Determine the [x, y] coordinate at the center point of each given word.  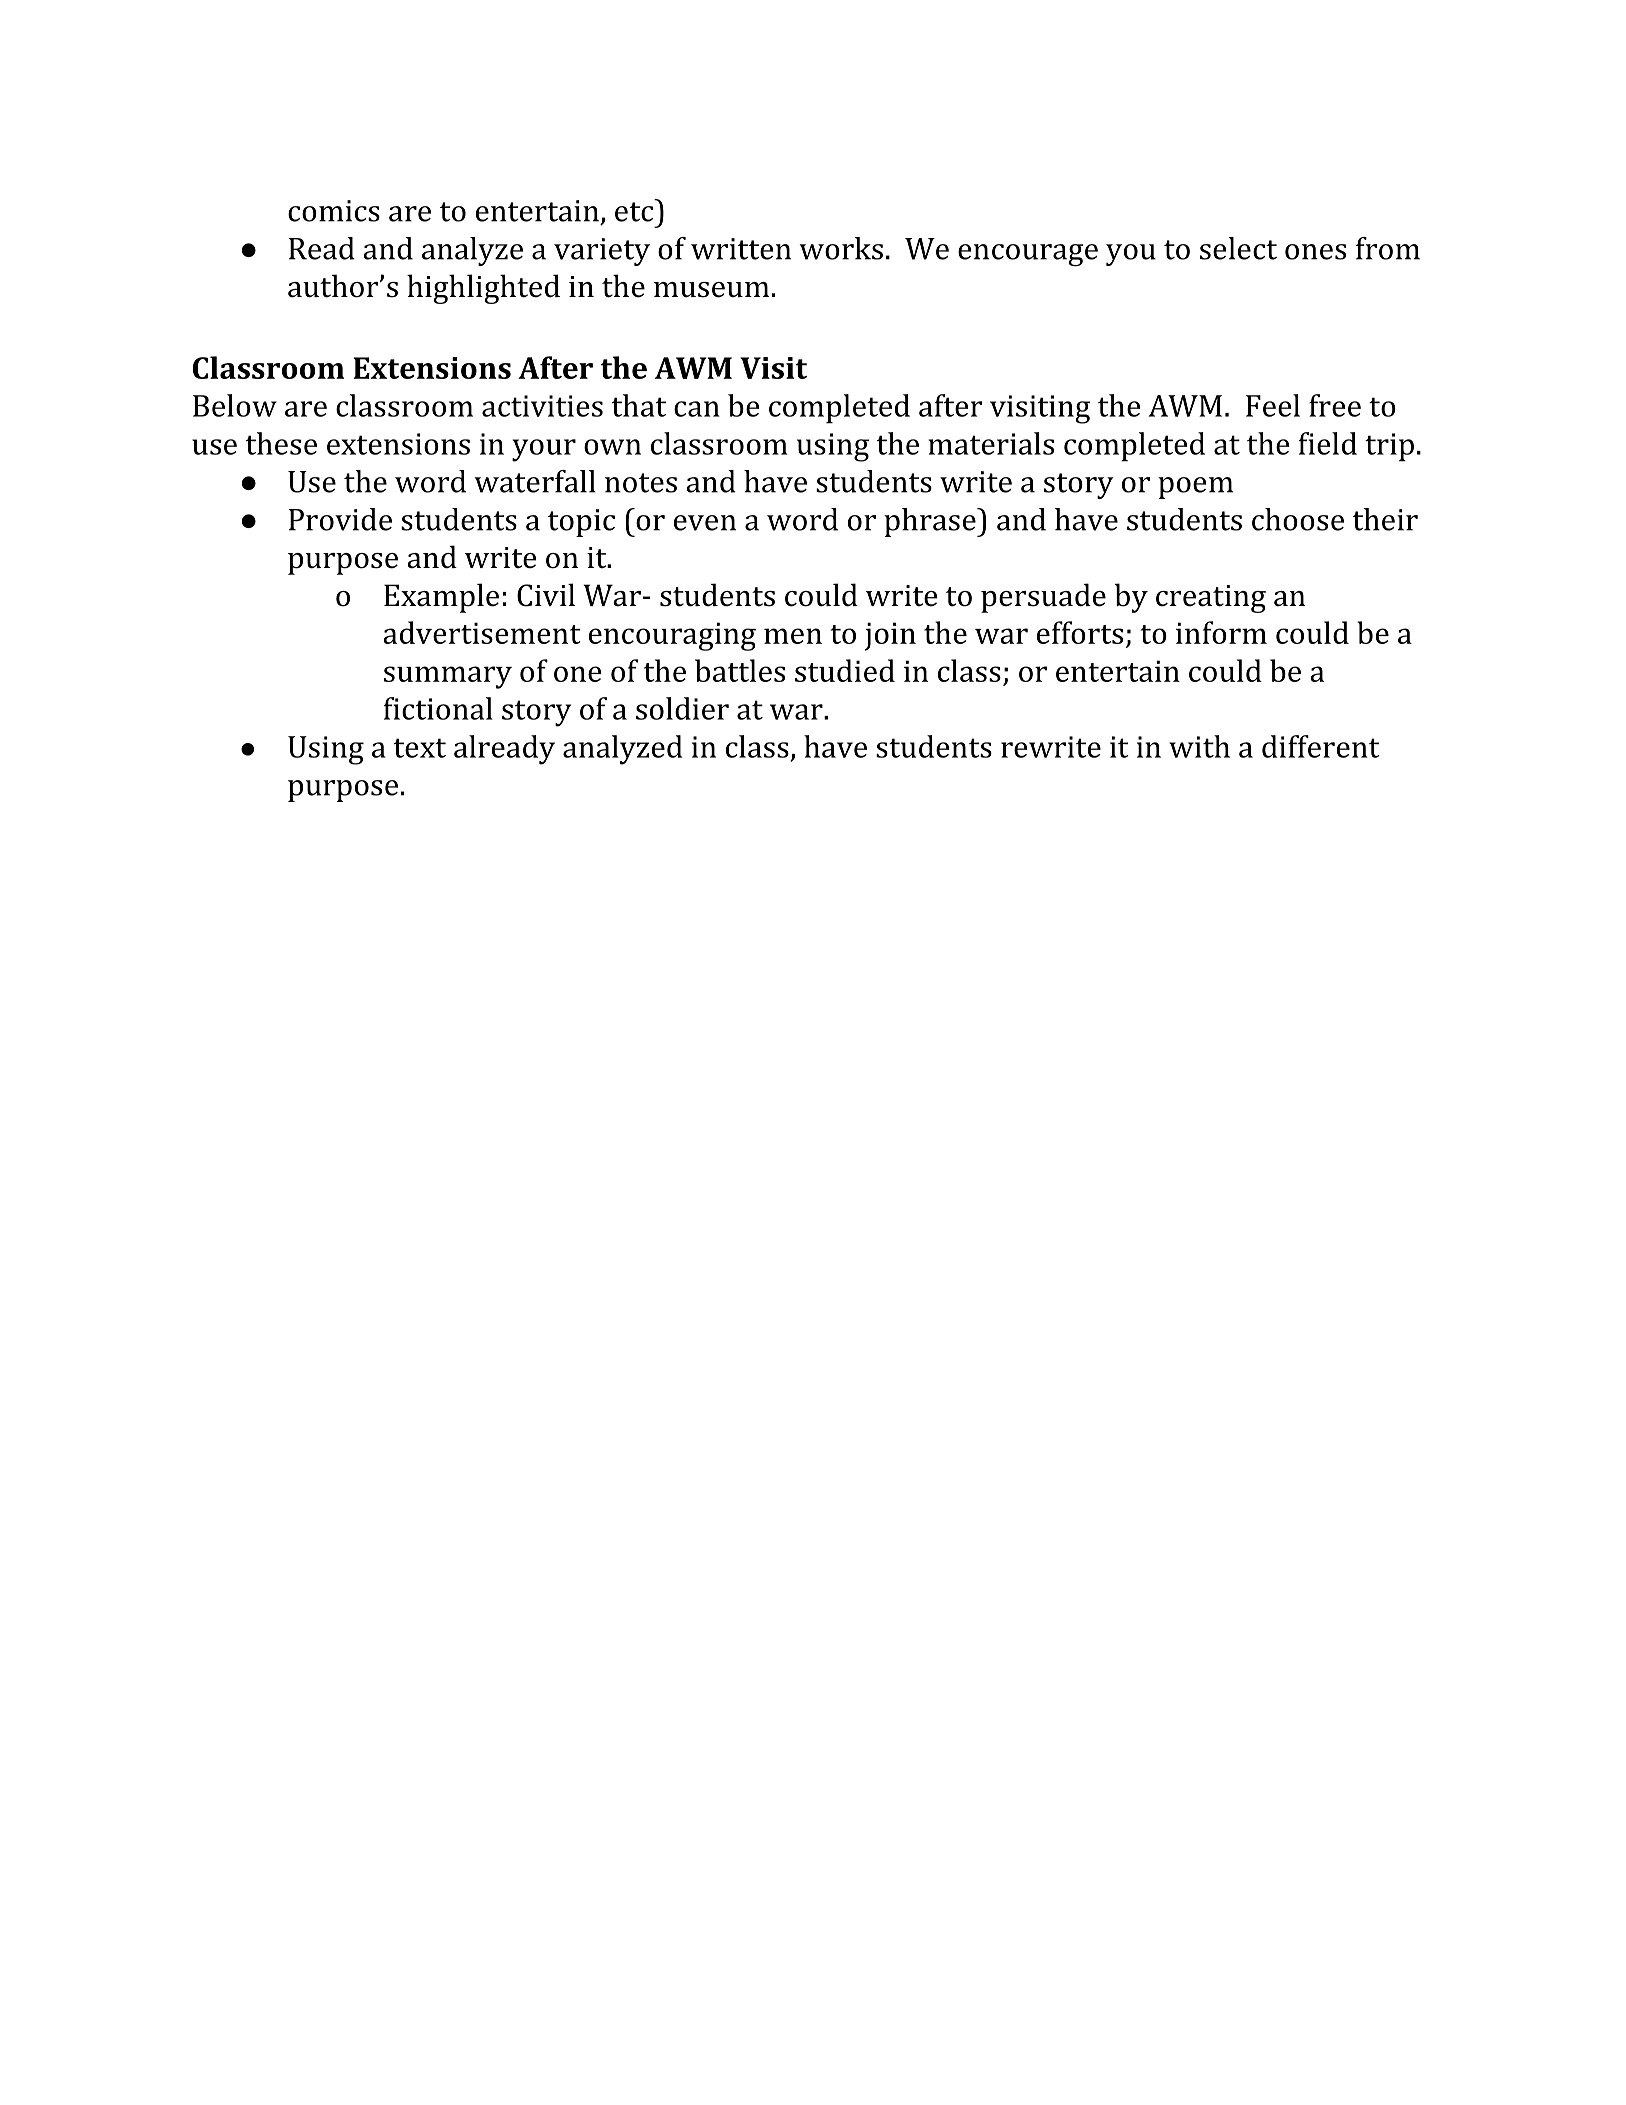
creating [1211, 599]
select [1238, 248]
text [420, 748]
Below [235, 405]
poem [1195, 488]
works [841, 248]
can [697, 409]
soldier [682, 708]
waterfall [535, 481]
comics [334, 211]
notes [641, 483]
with [1199, 746]
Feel [1273, 405]
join [890, 636]
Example [441, 598]
